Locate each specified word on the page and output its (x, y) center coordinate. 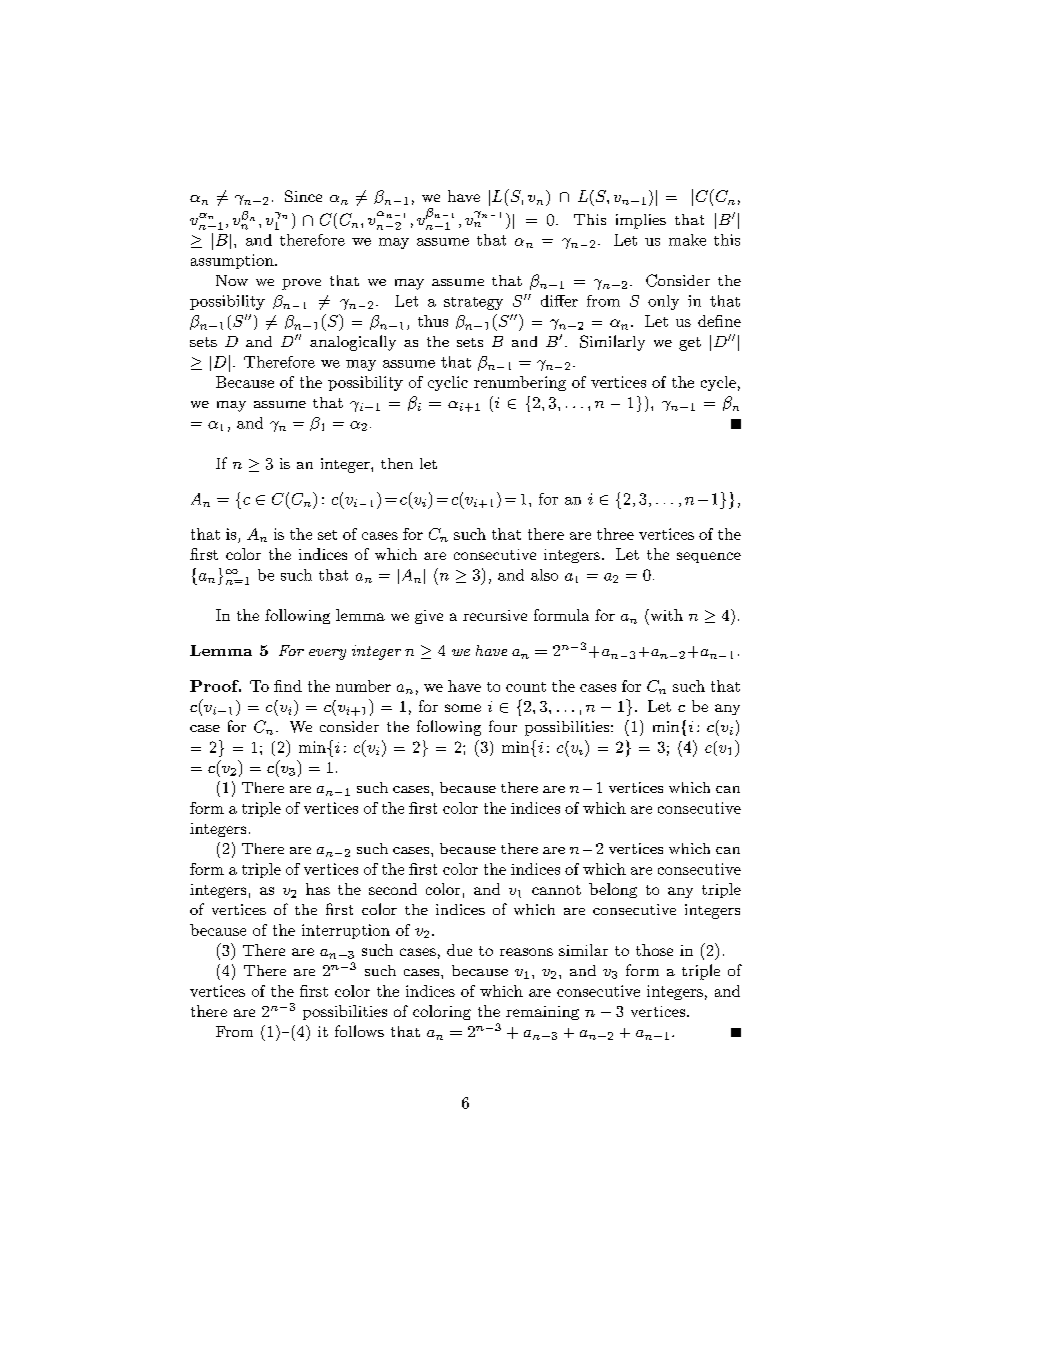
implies (641, 221)
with (665, 615)
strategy (473, 303)
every (327, 654)
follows (359, 1031)
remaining (542, 1013)
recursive (495, 615)
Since (303, 196)
